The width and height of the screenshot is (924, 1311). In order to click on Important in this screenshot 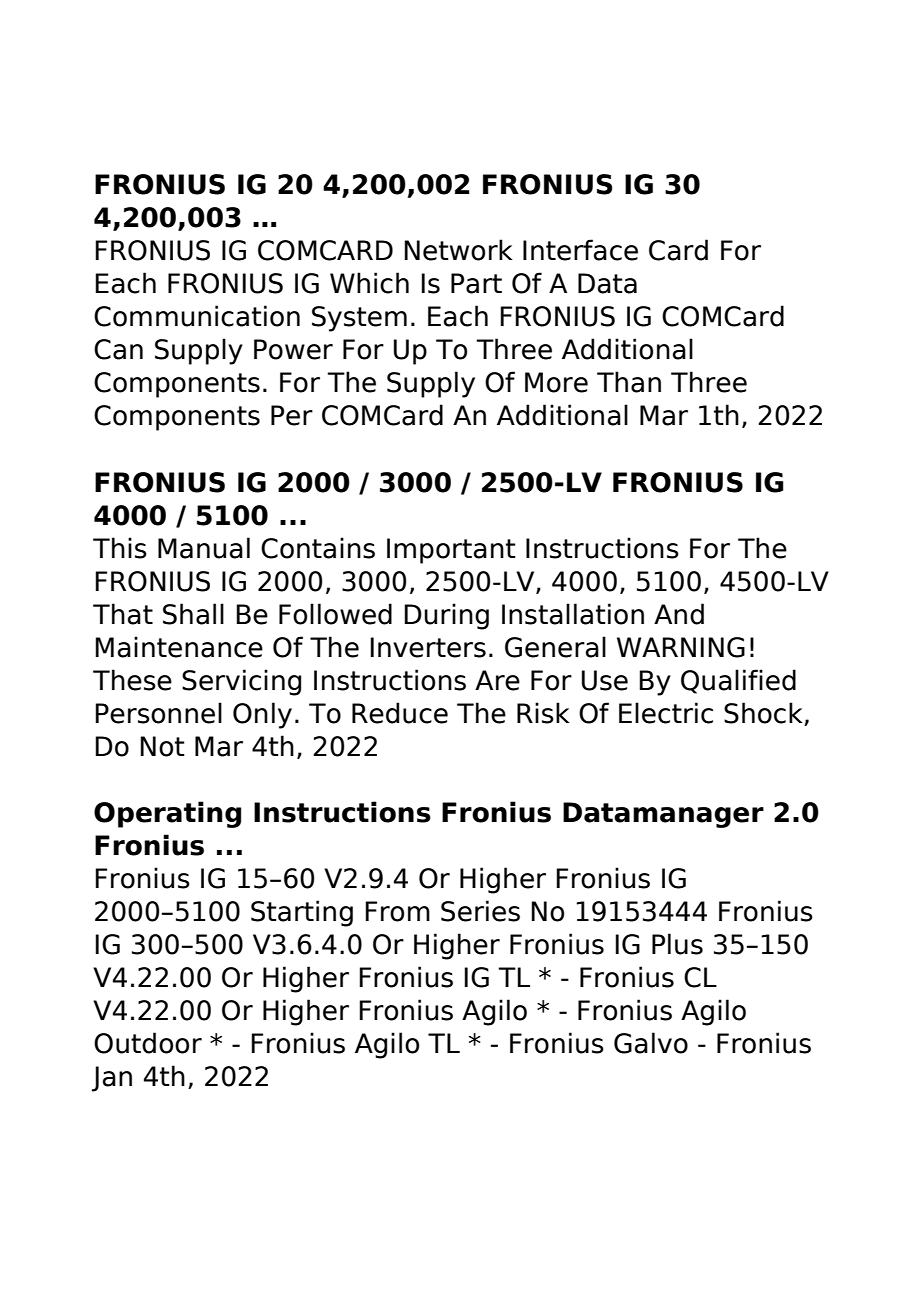, I will do `click(451, 551)`.
